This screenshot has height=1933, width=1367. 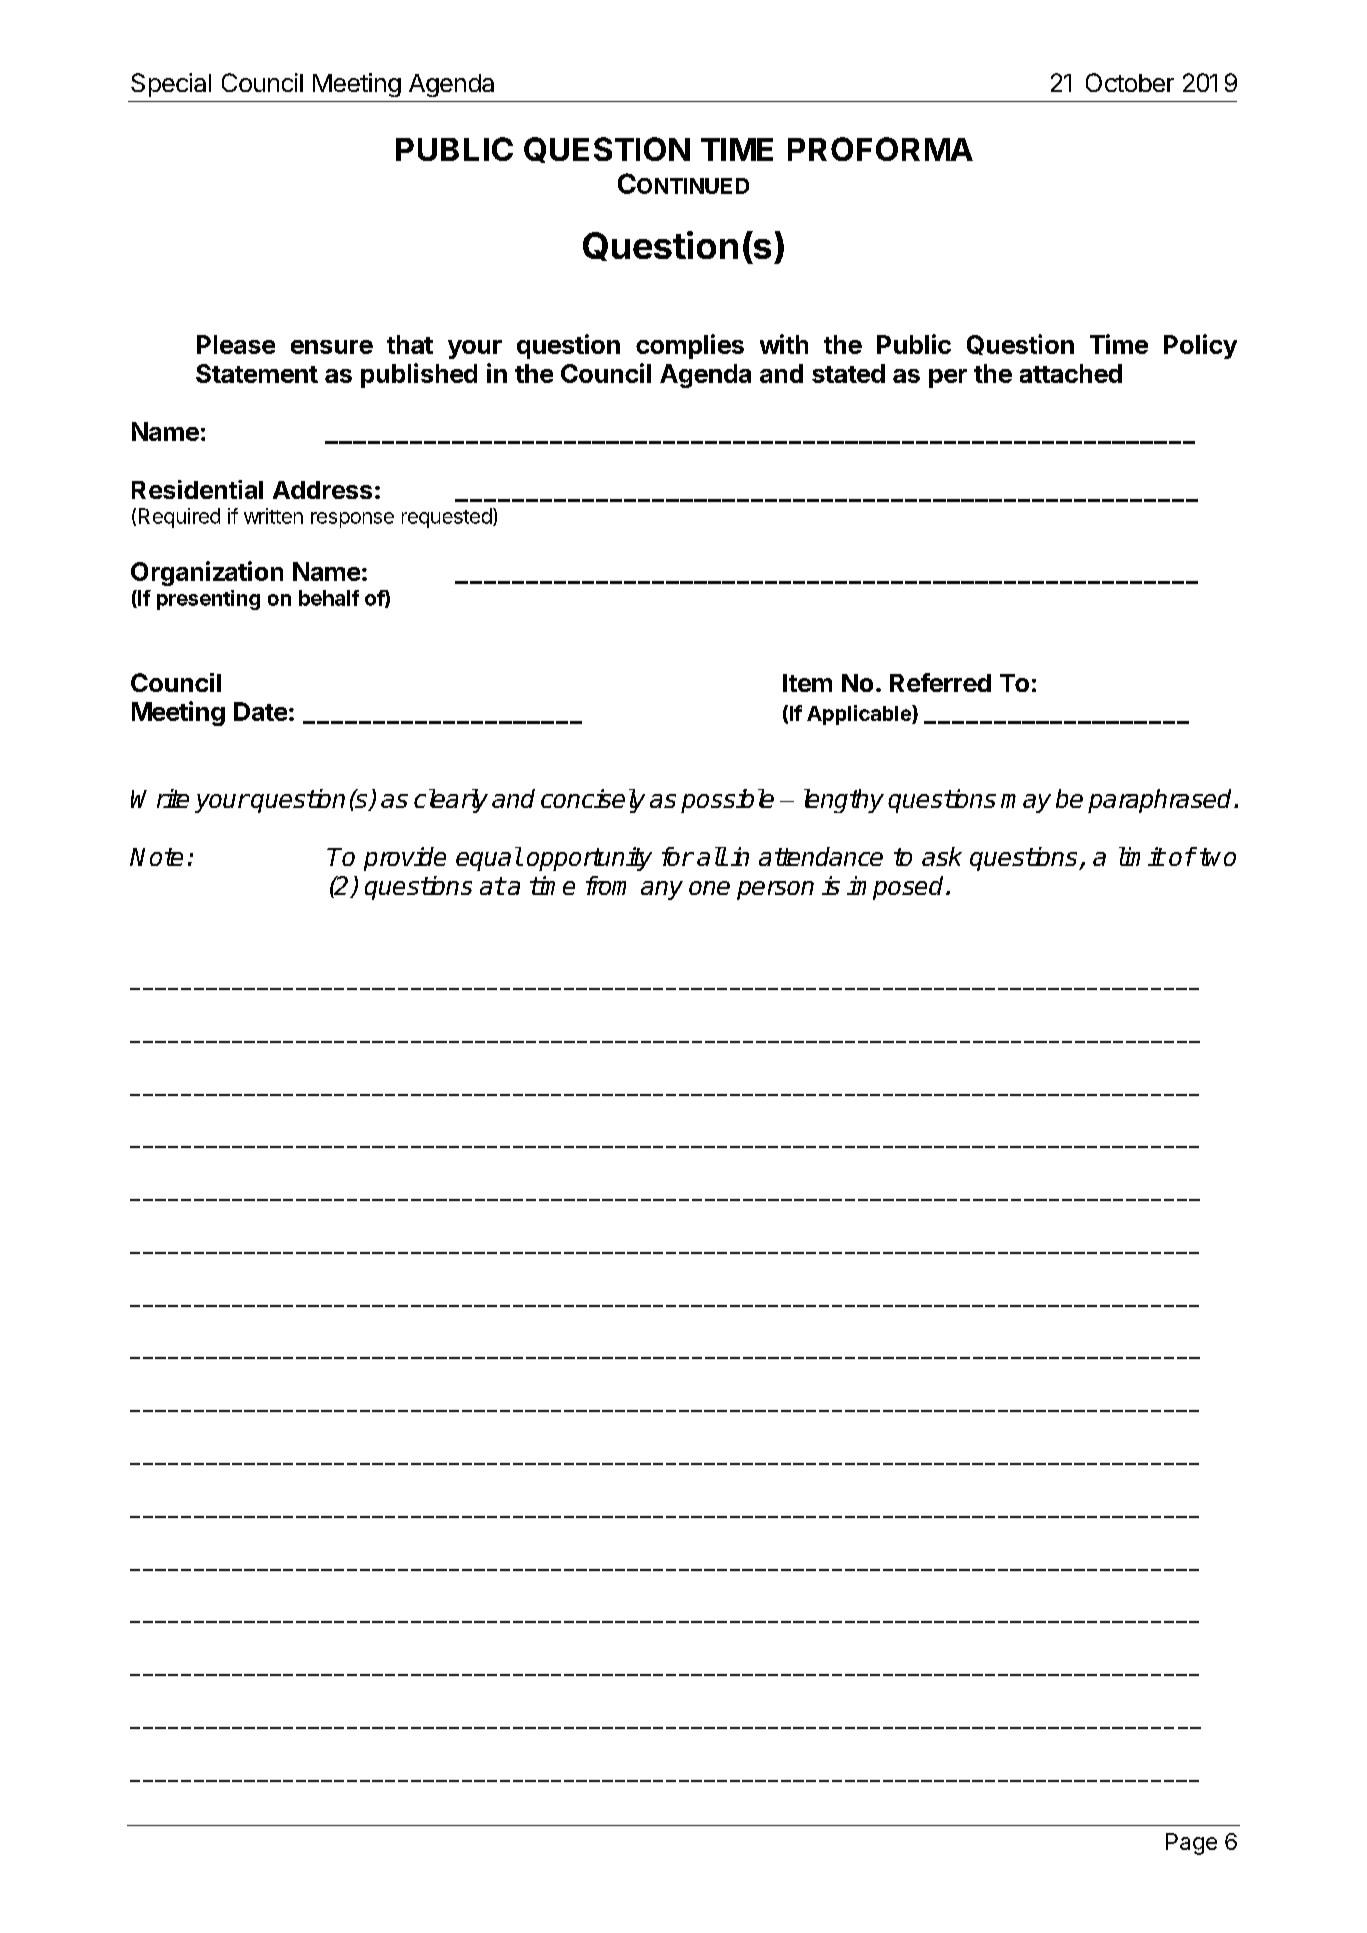 What do you see at coordinates (662, 890) in the screenshot?
I see `any` at bounding box center [662, 890].
